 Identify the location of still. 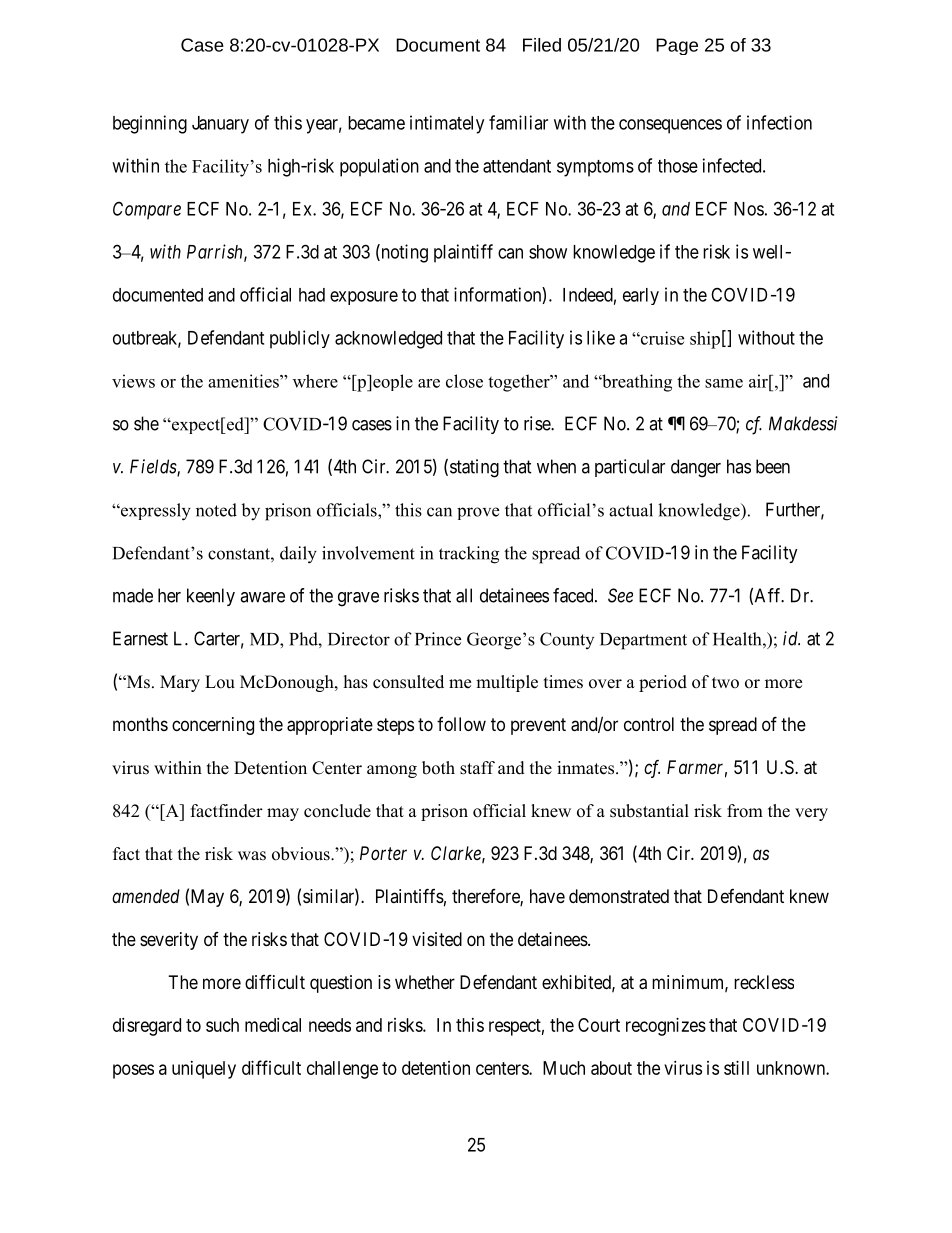
(736, 1068).
